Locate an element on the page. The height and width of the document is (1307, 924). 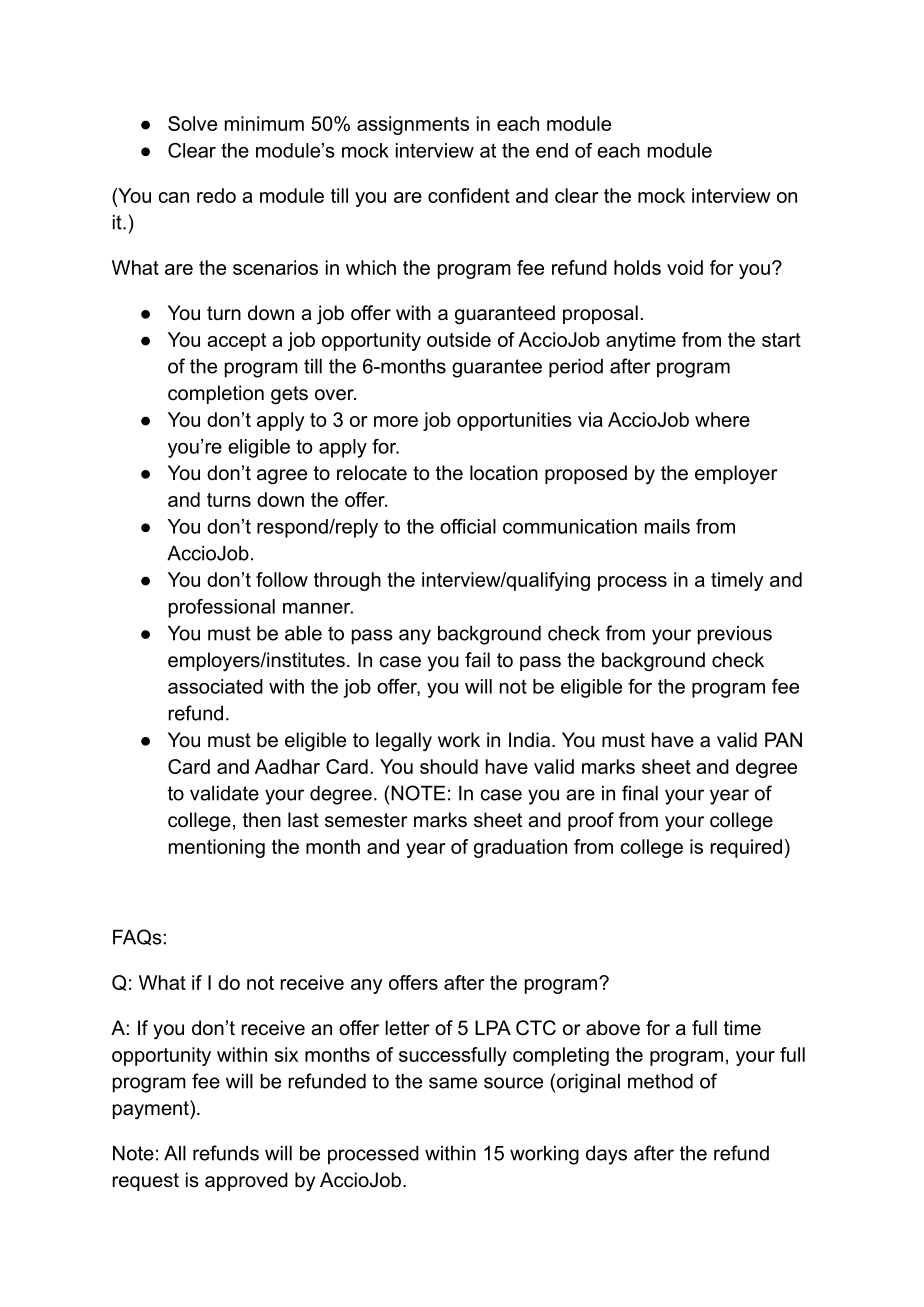
graduation is located at coordinates (520, 848).
